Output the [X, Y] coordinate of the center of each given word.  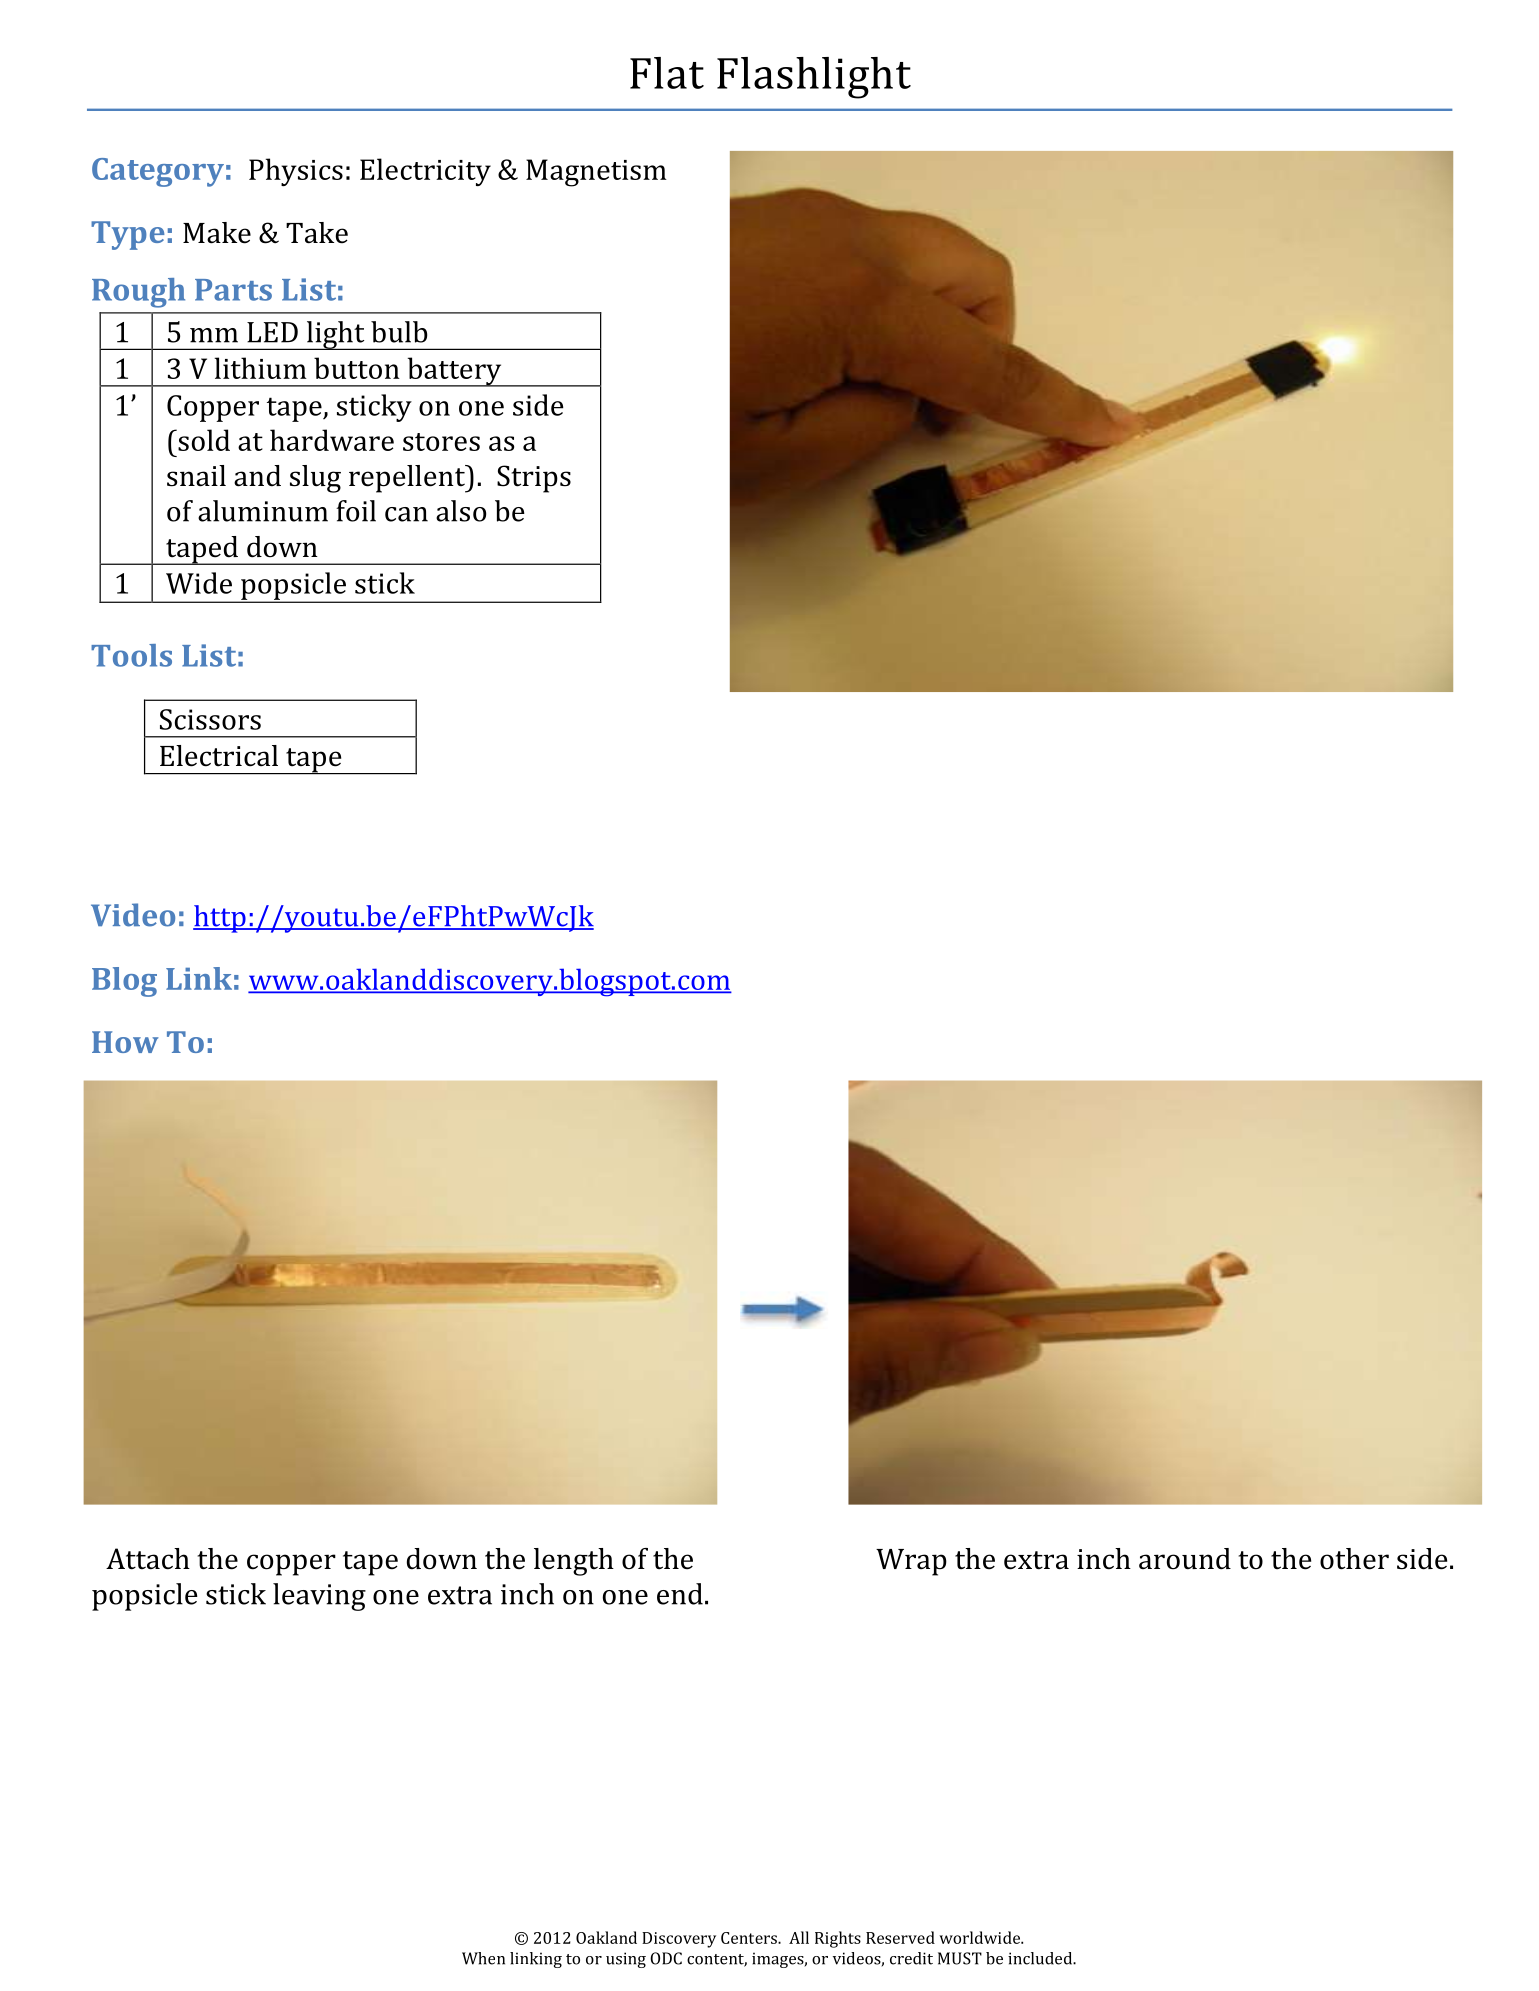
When [483, 1958]
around [1185, 1559]
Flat [667, 73]
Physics [296, 172]
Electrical [219, 756]
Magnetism [596, 173]
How [125, 1042]
